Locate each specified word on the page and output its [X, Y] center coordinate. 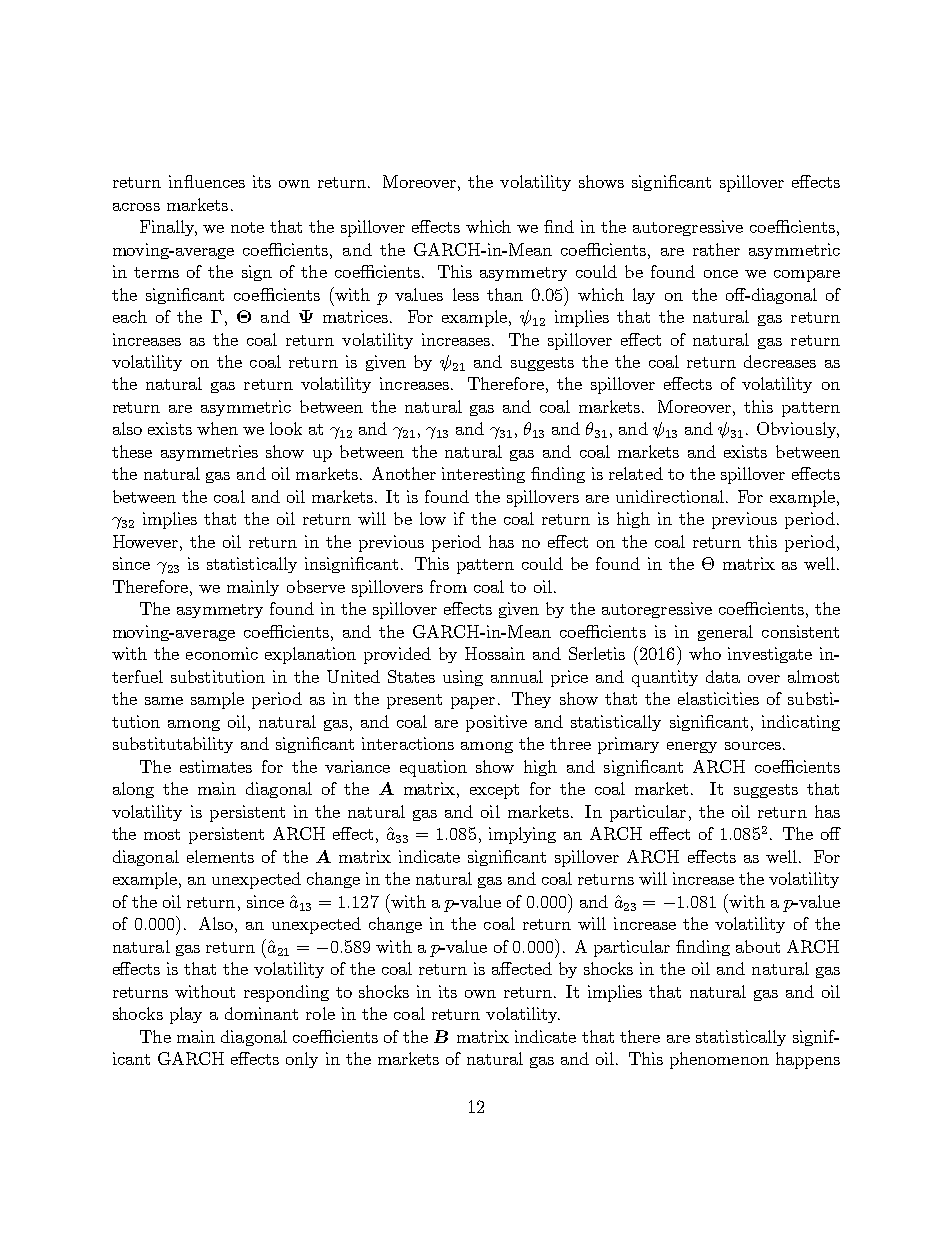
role [320, 1013]
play [186, 1015]
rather [716, 249]
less [466, 294]
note [247, 227]
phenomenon [719, 1060]
